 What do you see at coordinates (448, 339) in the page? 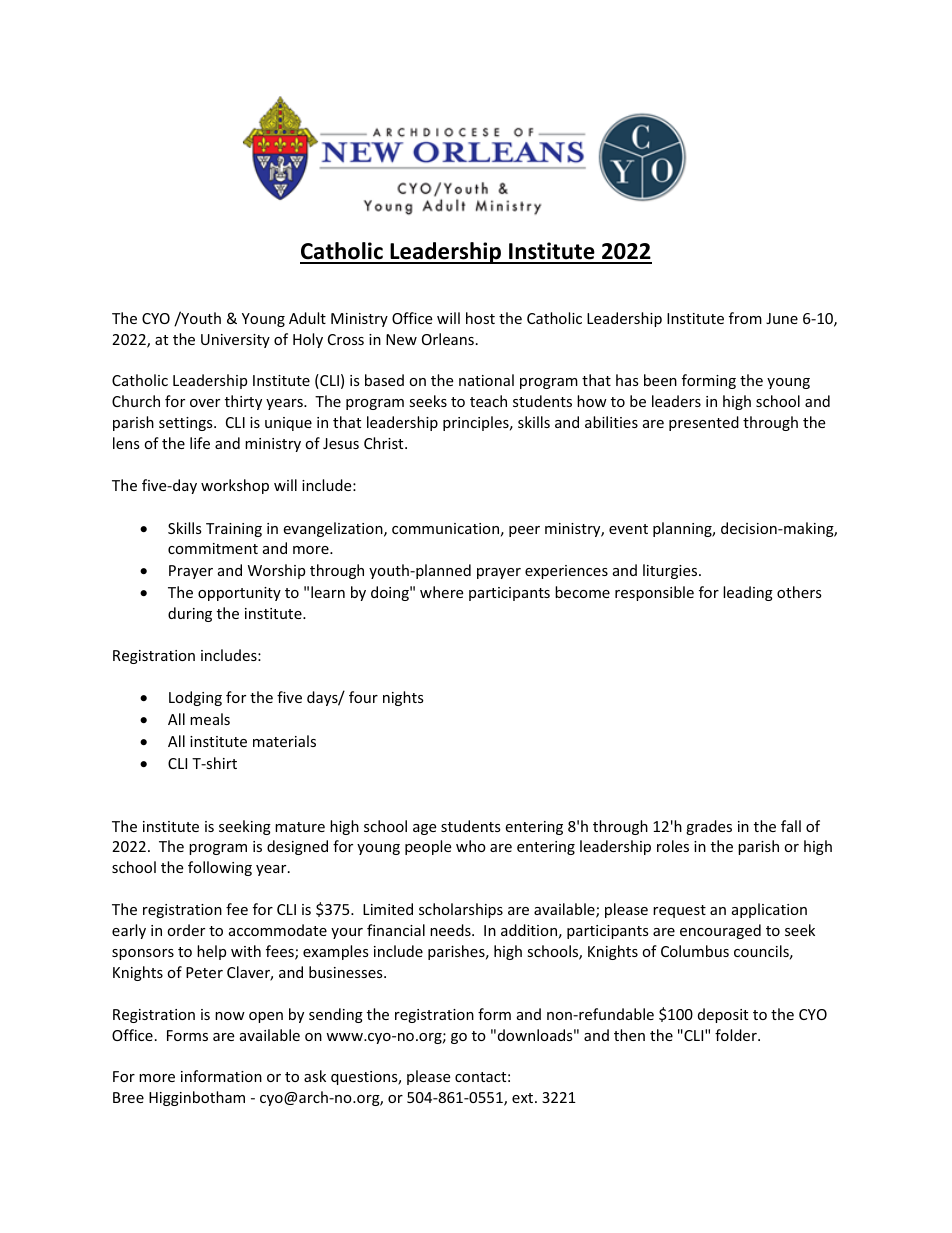
I see `Orleans` at bounding box center [448, 339].
